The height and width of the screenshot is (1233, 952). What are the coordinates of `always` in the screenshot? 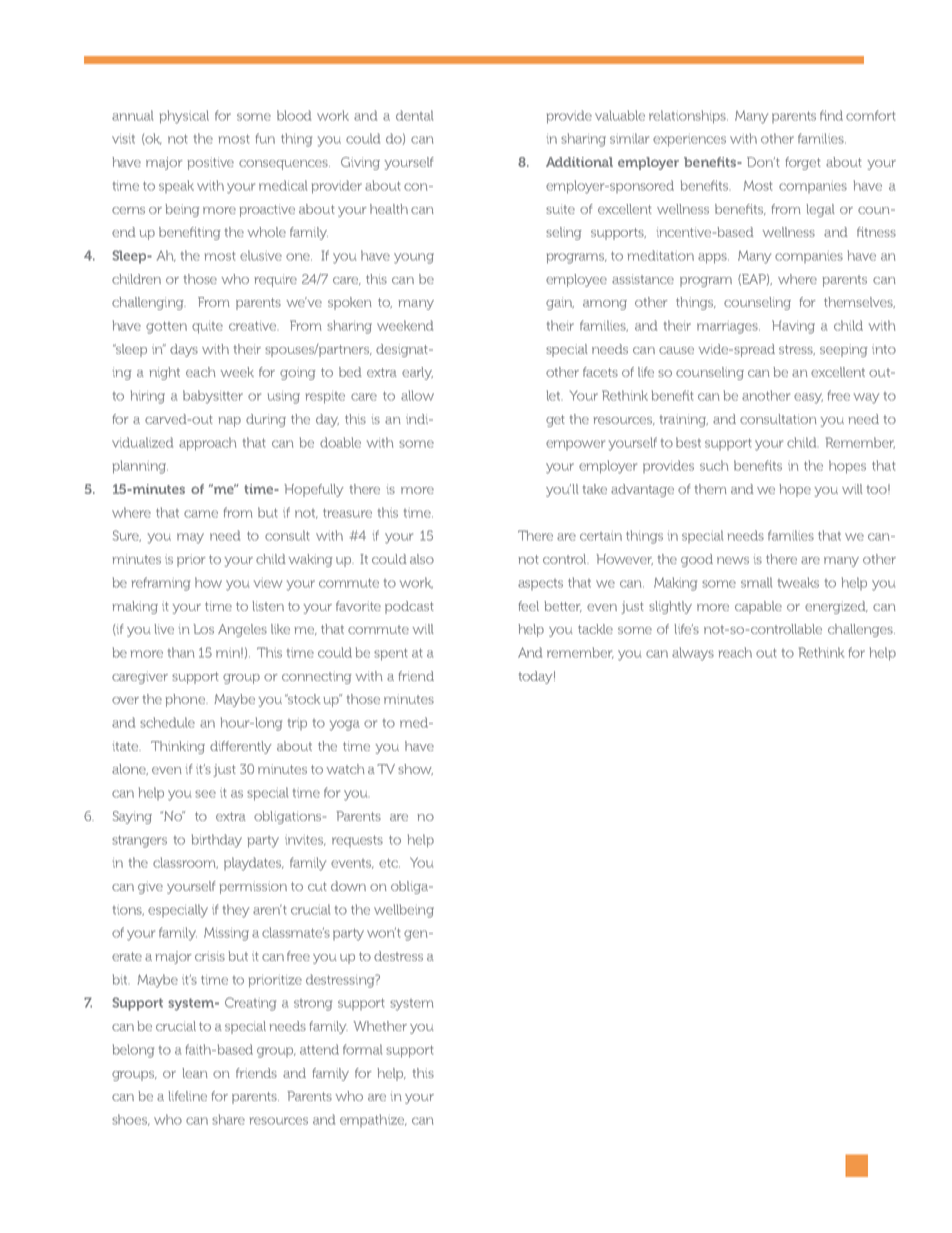 It's located at (693, 654).
